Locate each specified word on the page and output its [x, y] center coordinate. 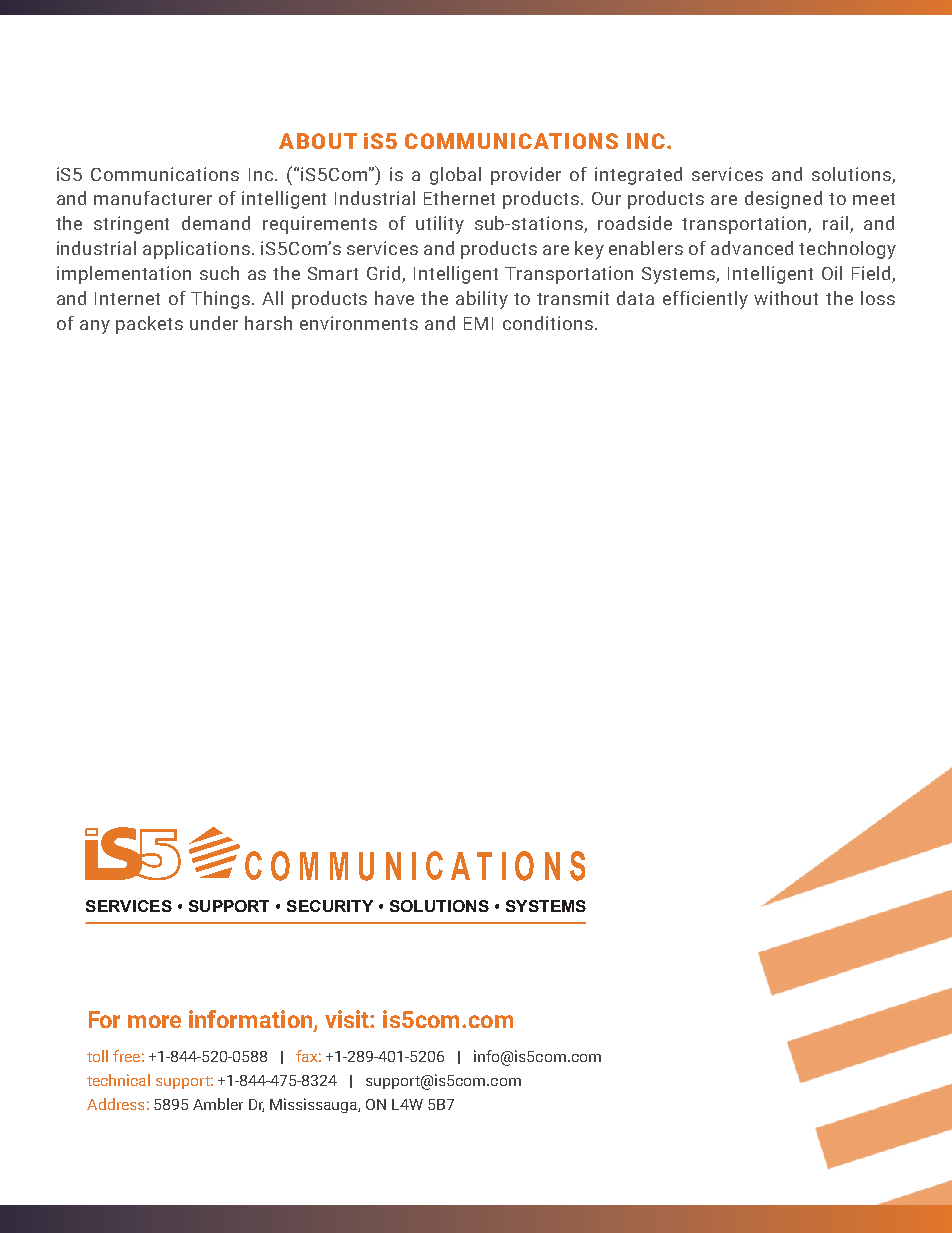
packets [149, 325]
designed [783, 200]
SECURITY [330, 906]
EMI [478, 323]
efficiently [705, 300]
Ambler [218, 1104]
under [214, 323]
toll [97, 1056]
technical [118, 1080]
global [455, 176]
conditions [548, 323]
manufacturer [153, 198]
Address [115, 1104]
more [154, 1021]
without [786, 298]
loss [878, 298]
